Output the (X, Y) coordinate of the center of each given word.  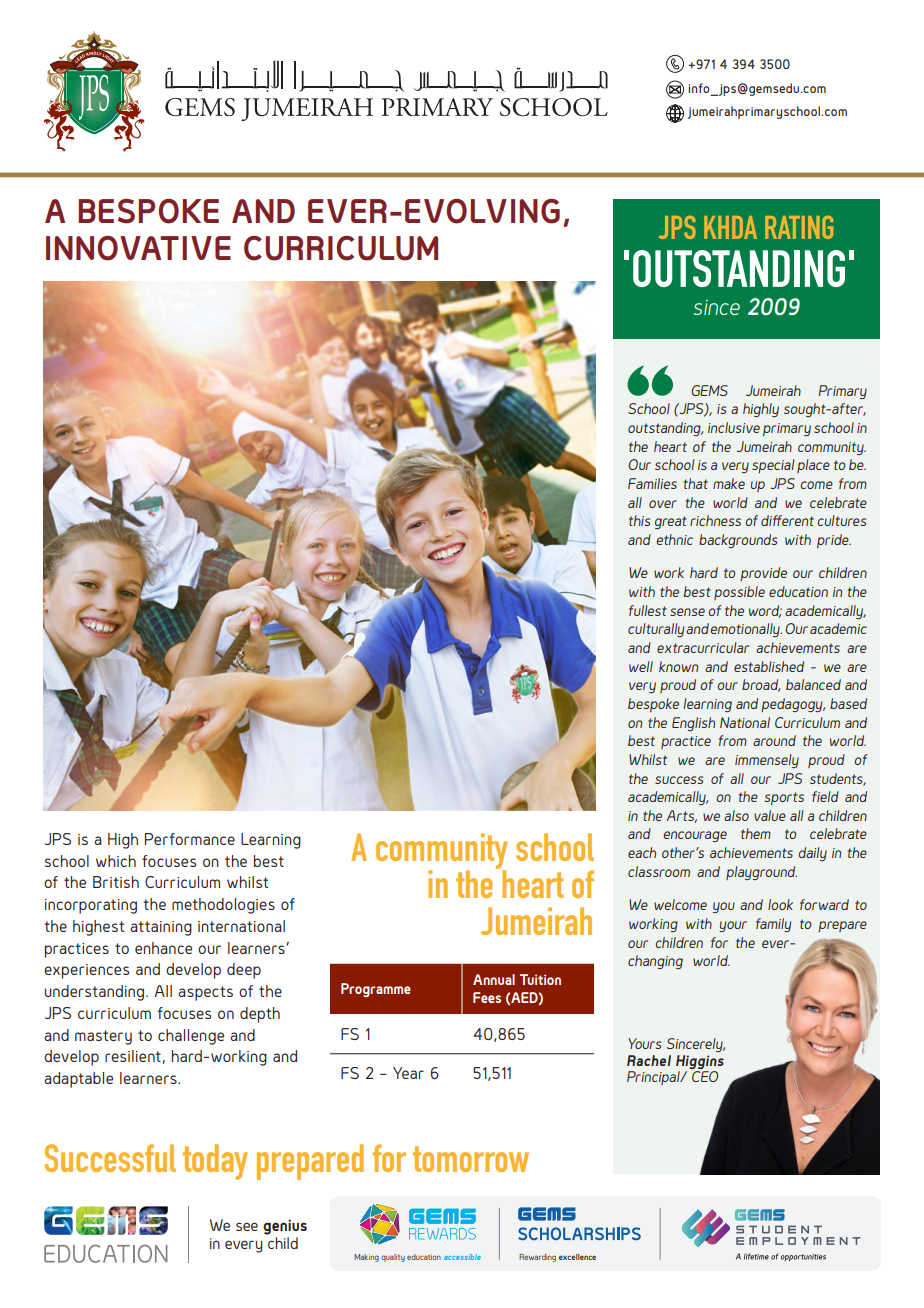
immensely (767, 761)
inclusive (734, 427)
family (773, 925)
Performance (190, 839)
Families (652, 483)
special (773, 466)
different (787, 520)
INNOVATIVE (138, 248)
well (641, 666)
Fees (487, 997)
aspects (205, 993)
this (639, 520)
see (247, 1226)
